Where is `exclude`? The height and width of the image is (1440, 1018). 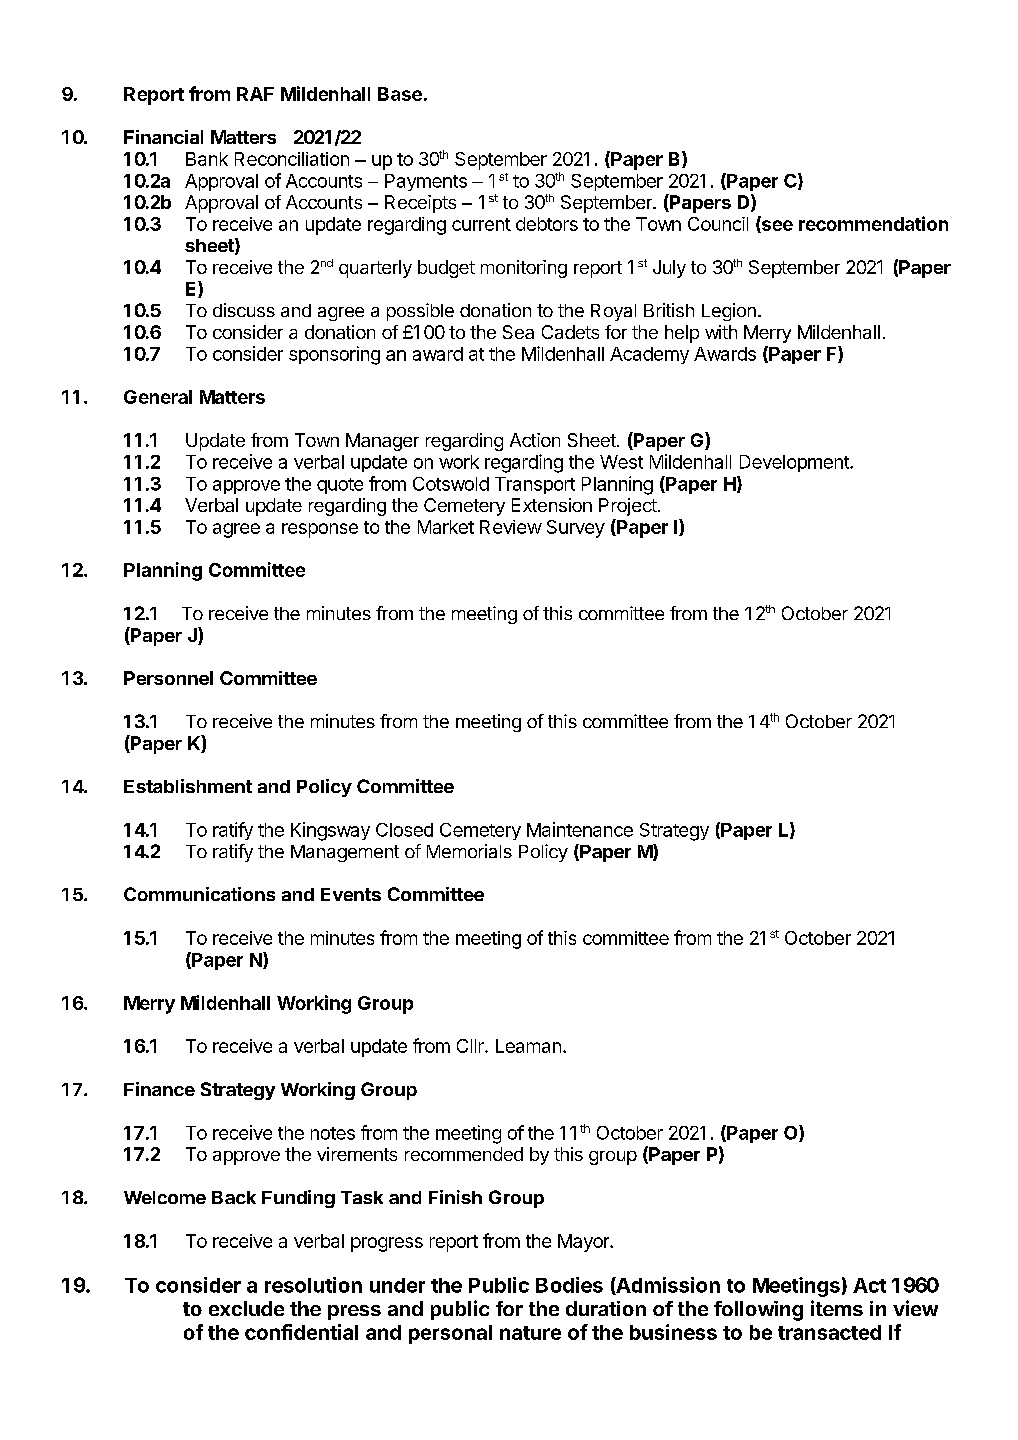 exclude is located at coordinates (246, 1308).
